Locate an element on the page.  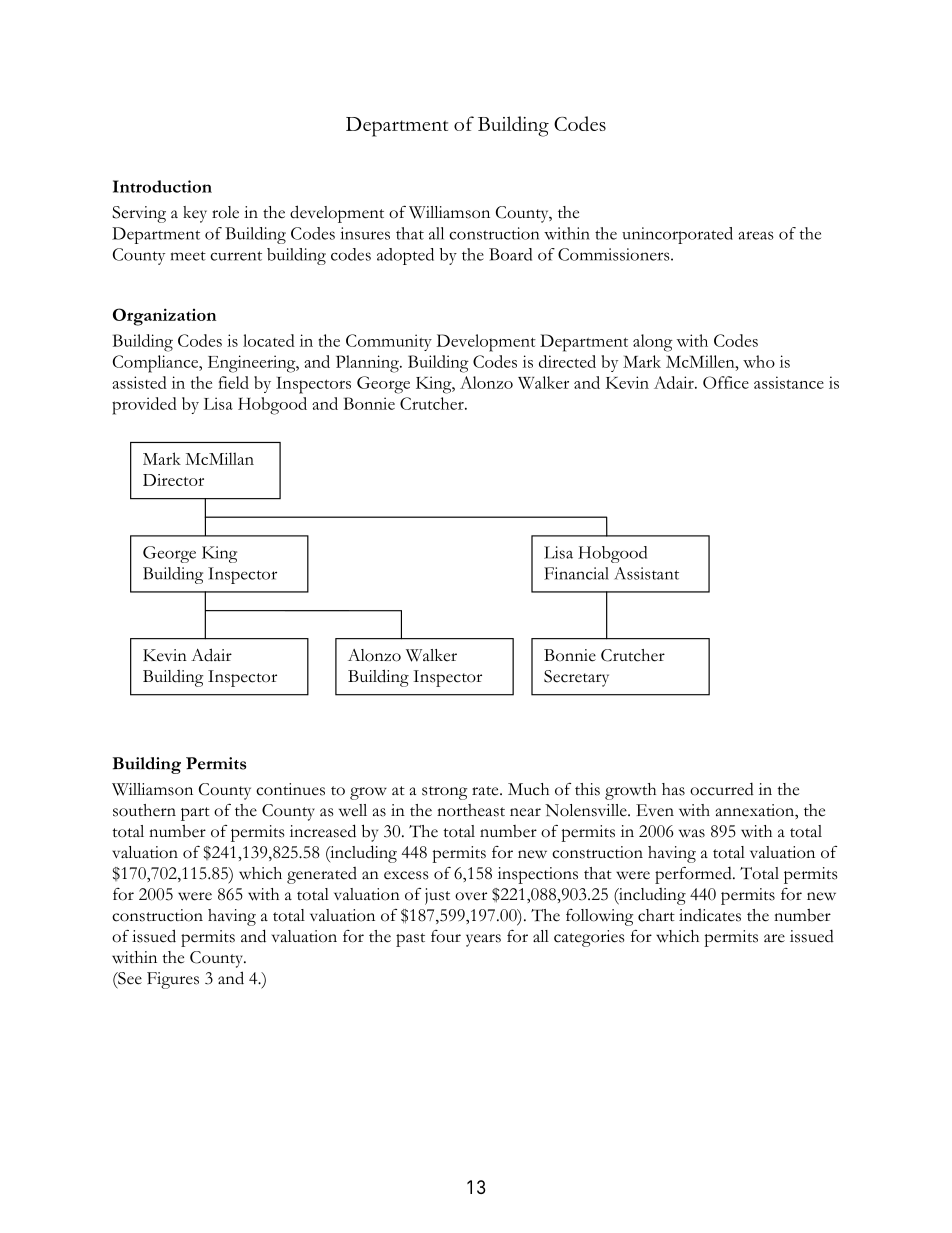
Secretary is located at coordinates (576, 678).
